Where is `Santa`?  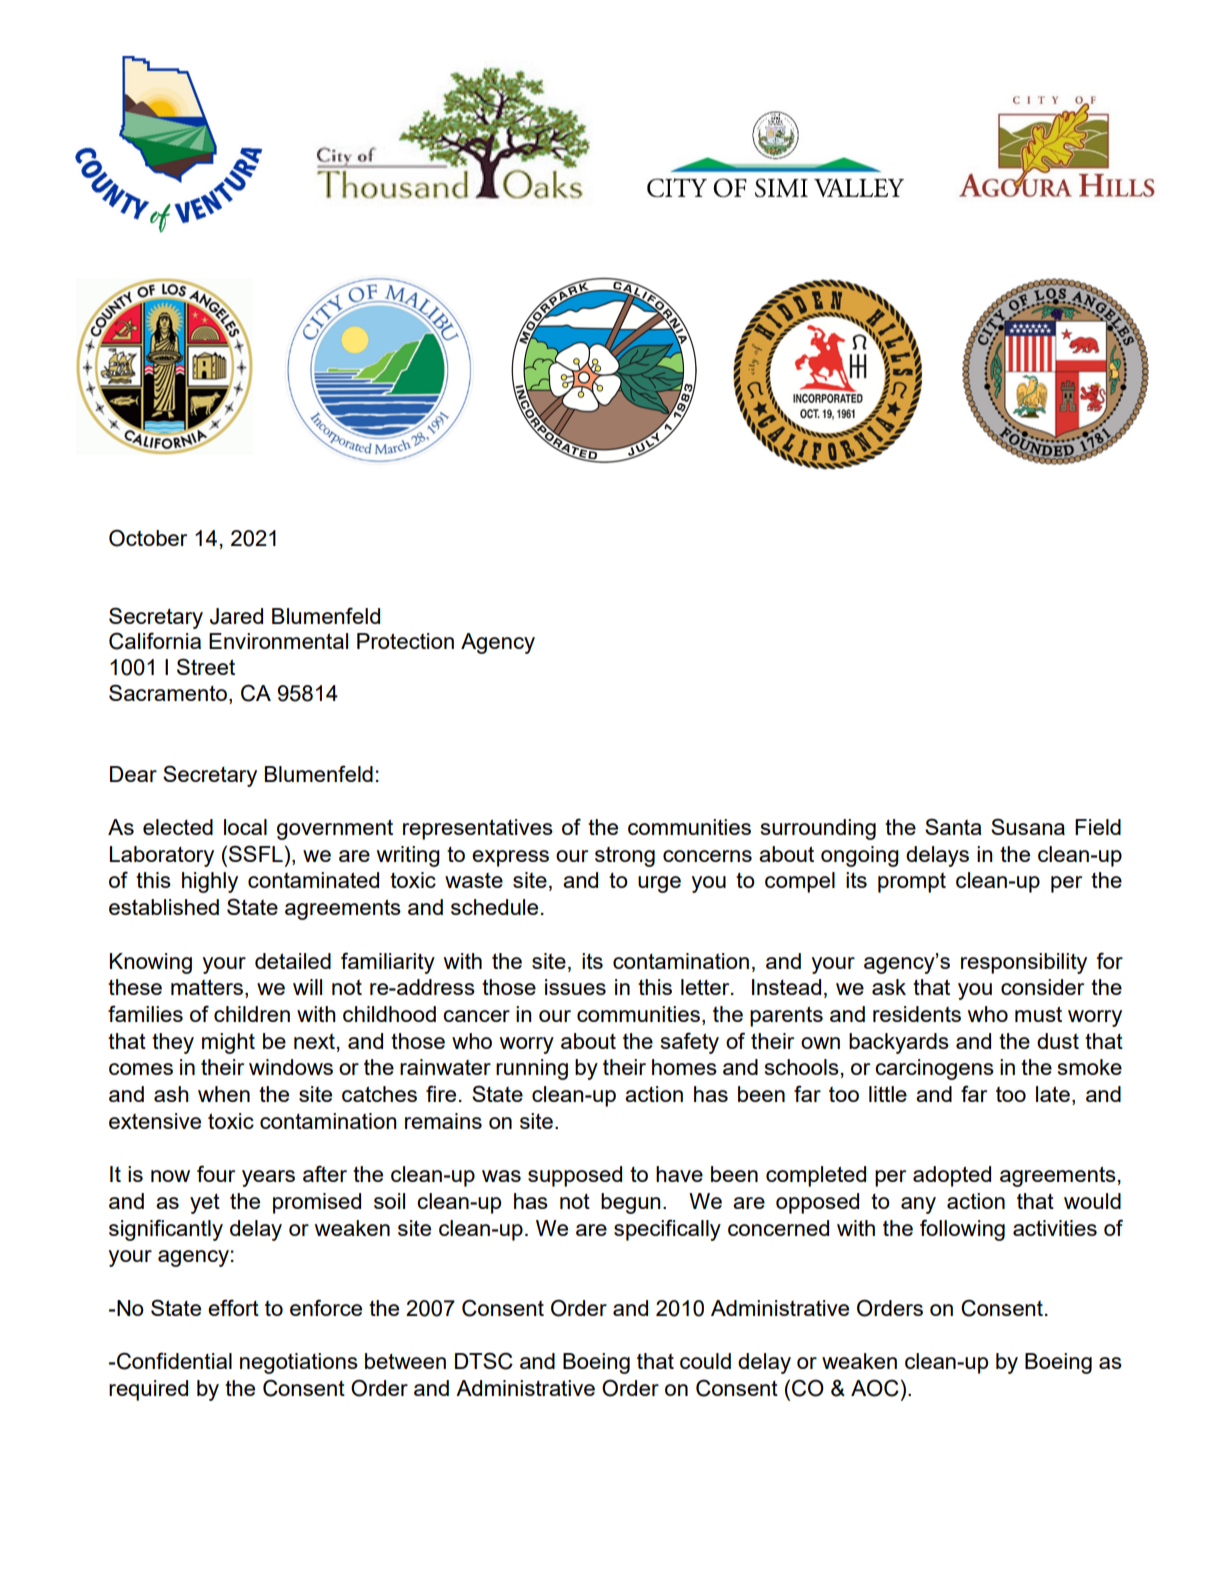 Santa is located at coordinates (953, 826).
